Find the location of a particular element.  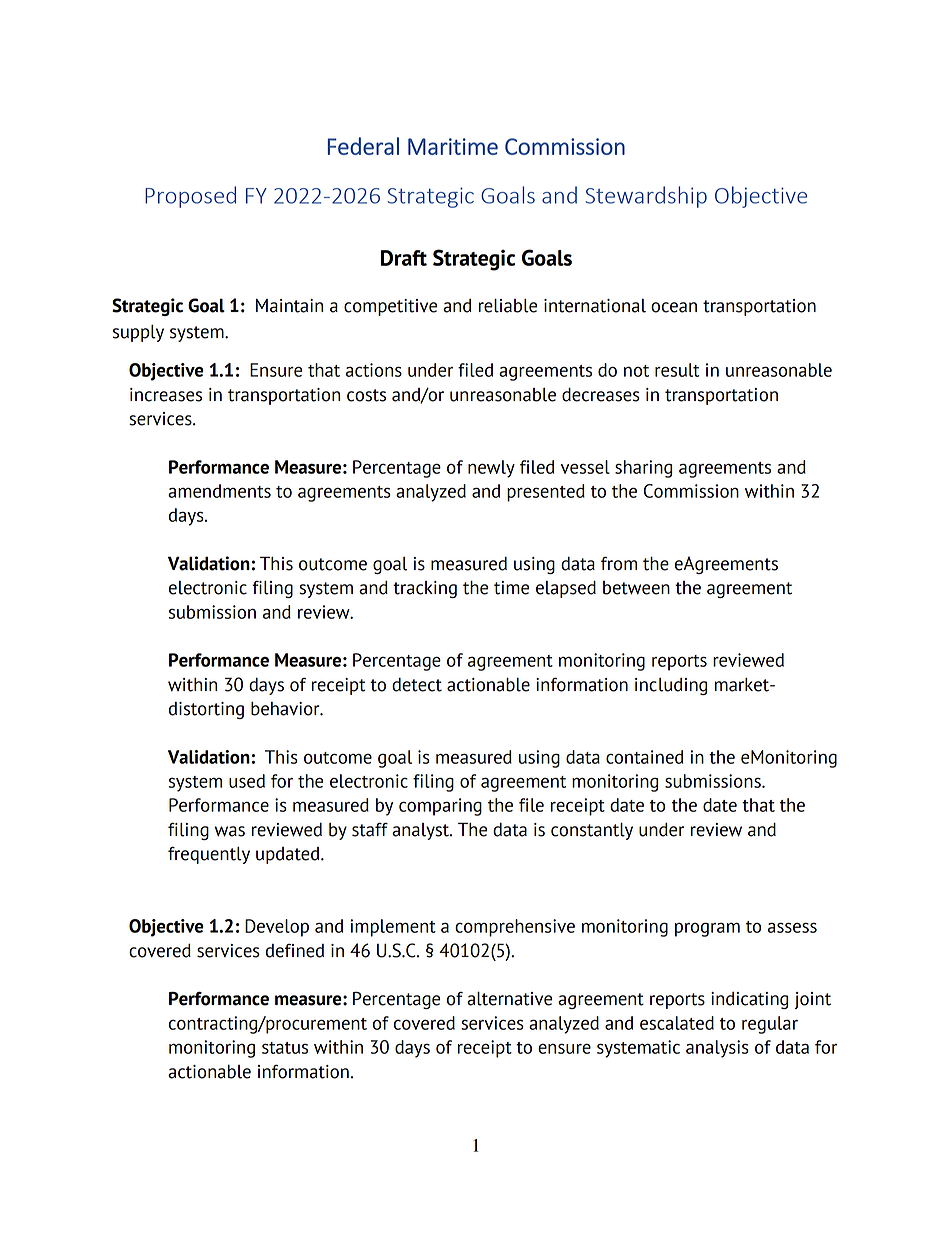

between is located at coordinates (636, 588).
